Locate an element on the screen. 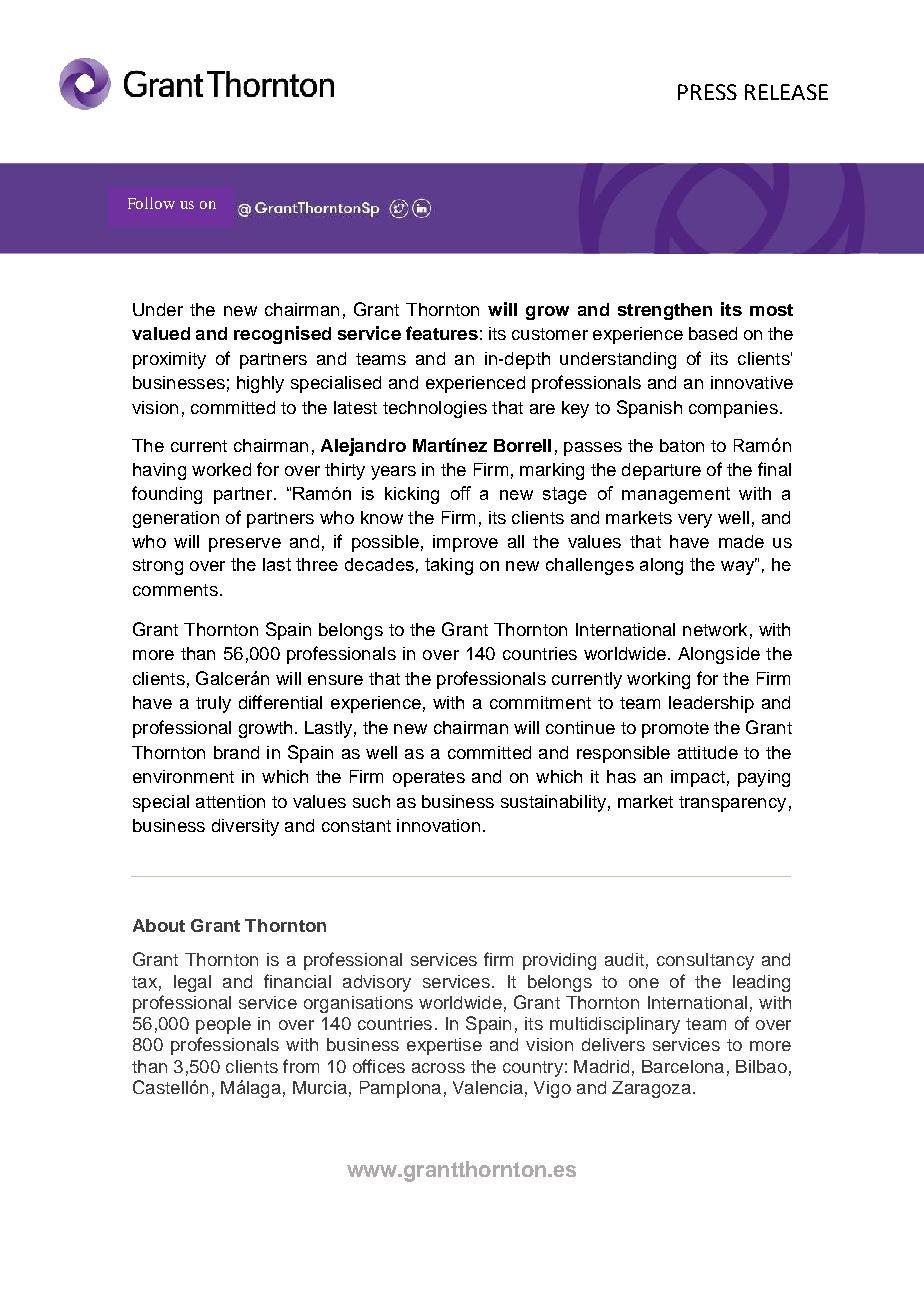 This screenshot has width=924, height=1308. RELEASE is located at coordinates (786, 92).
